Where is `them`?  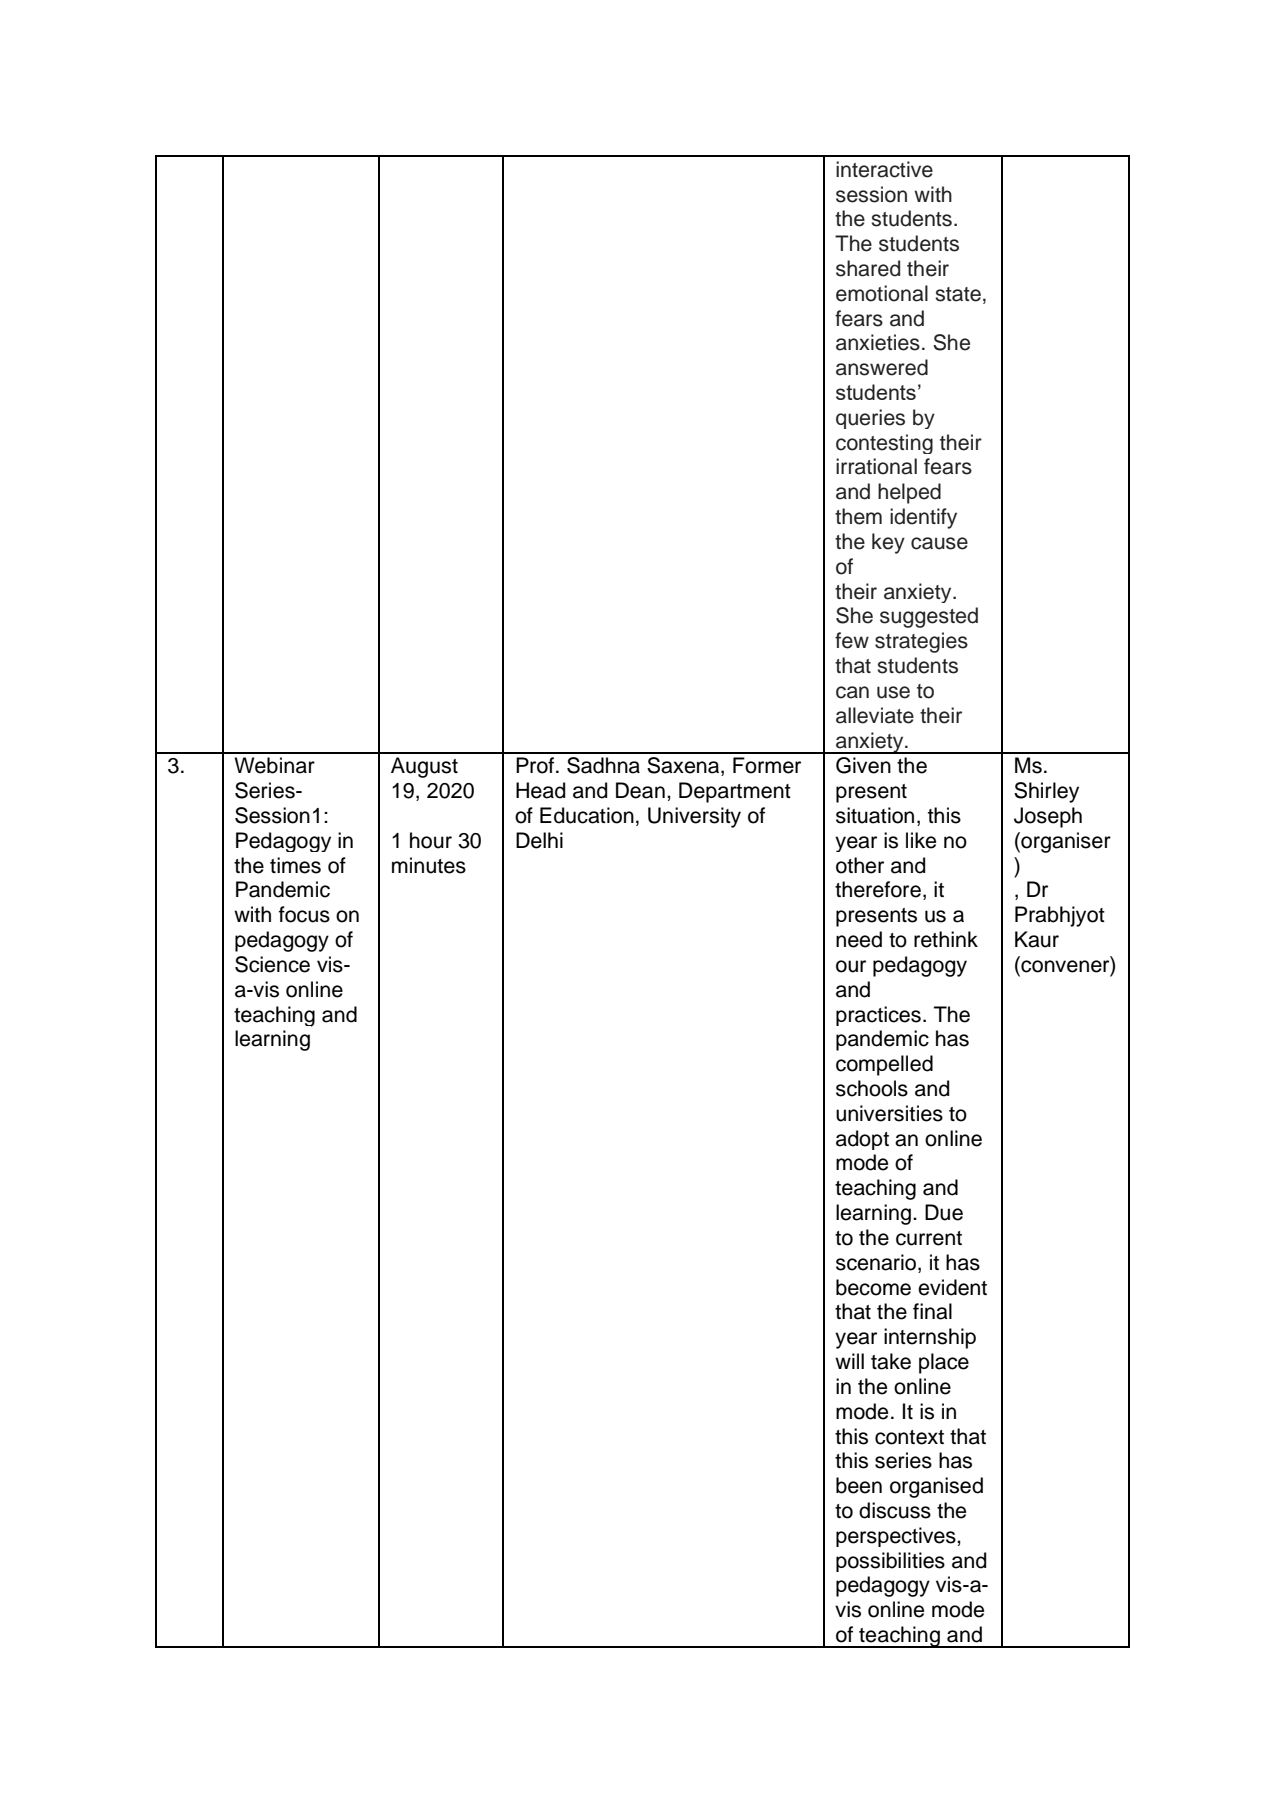
them is located at coordinates (858, 516).
